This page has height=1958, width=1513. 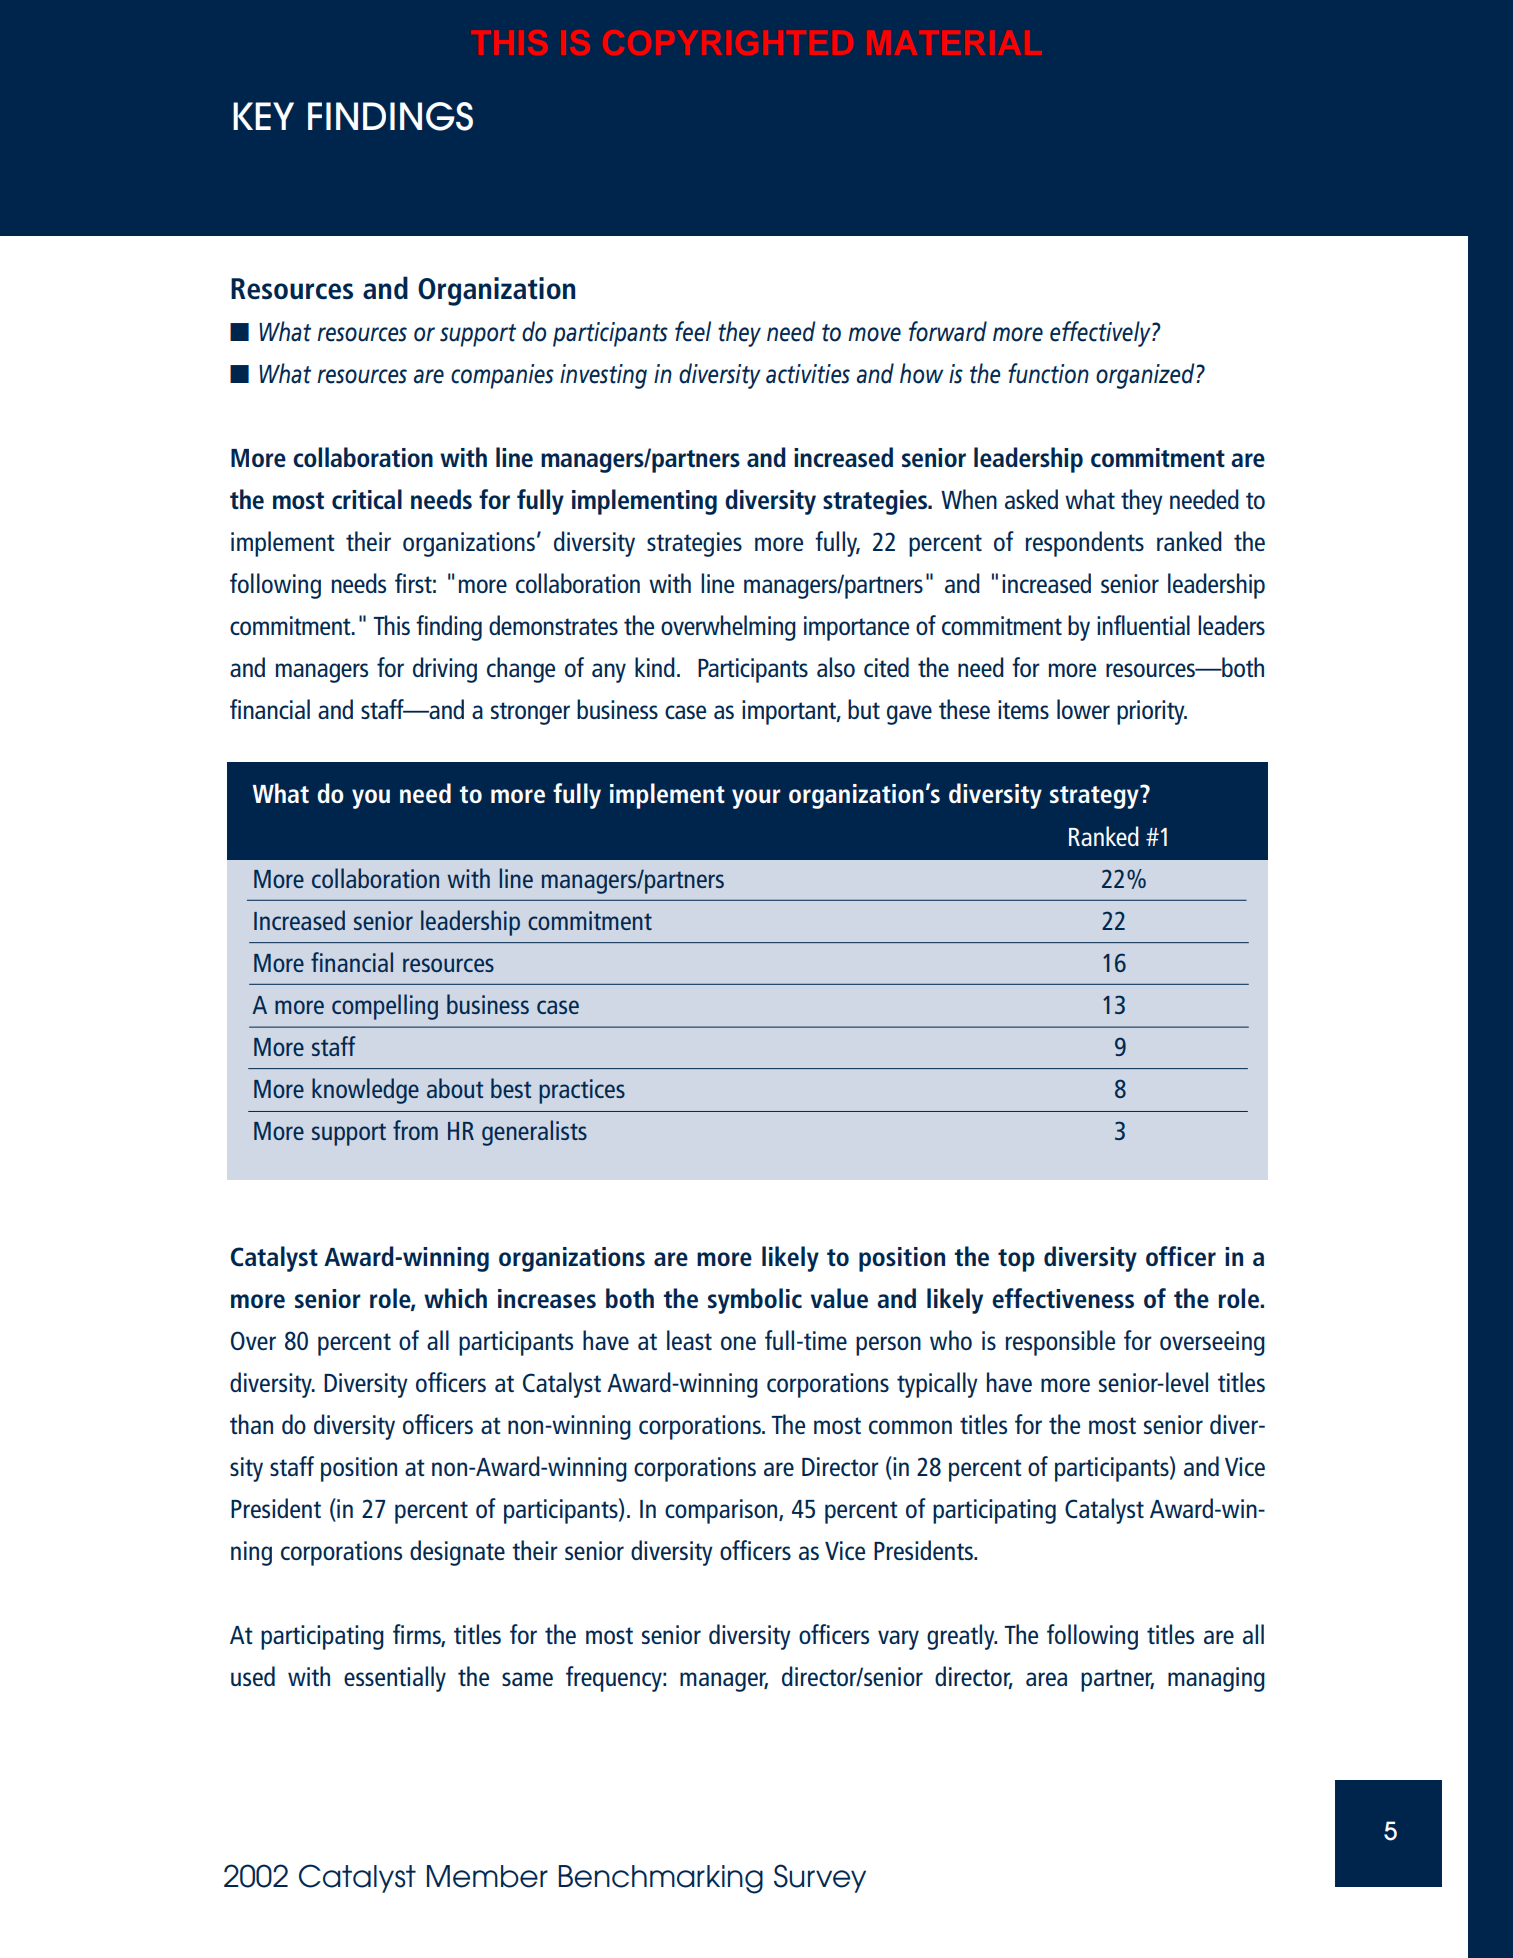 What do you see at coordinates (956, 42) in the page?
I see `MATERIAL` at bounding box center [956, 42].
